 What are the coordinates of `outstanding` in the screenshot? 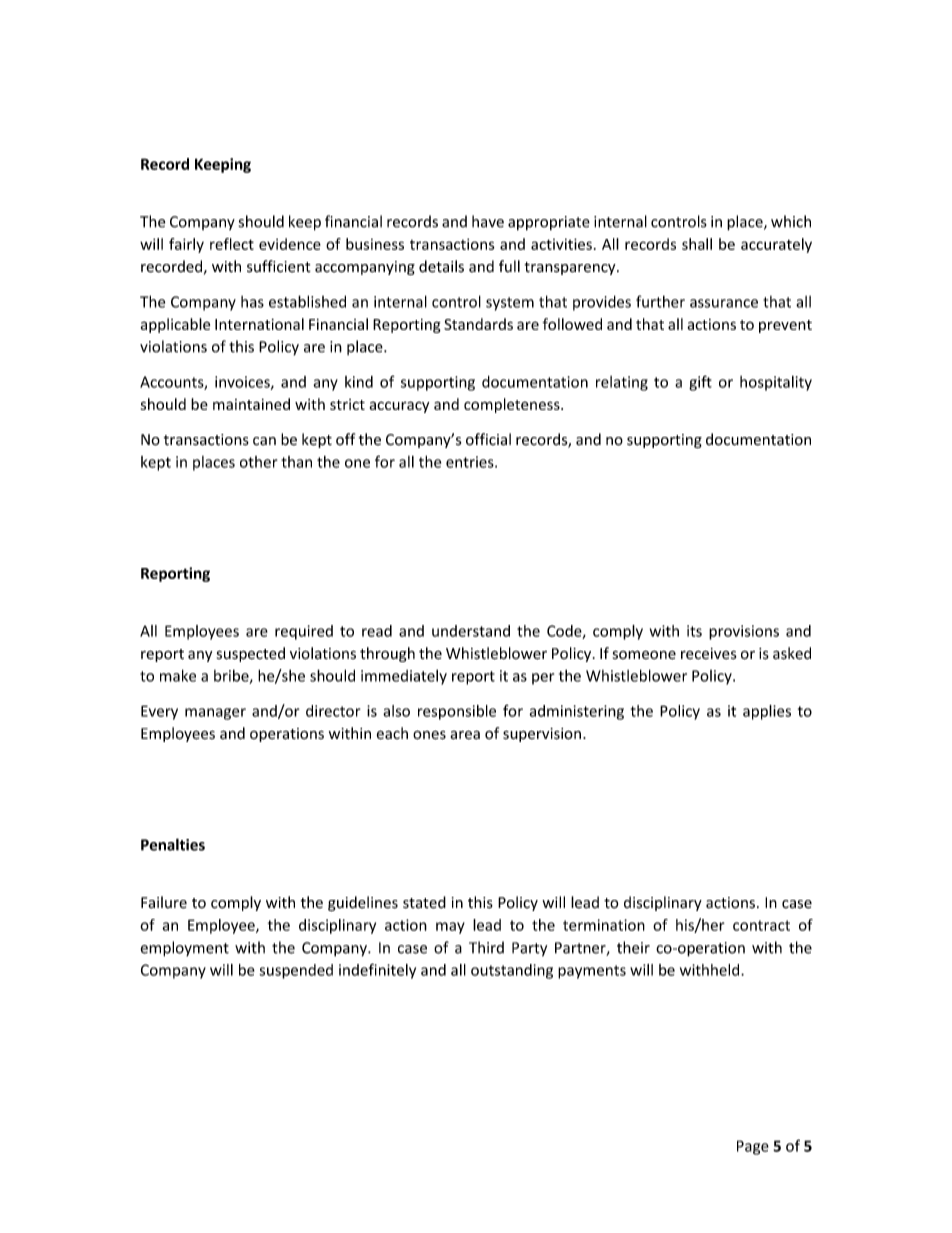 It's located at (512, 971).
